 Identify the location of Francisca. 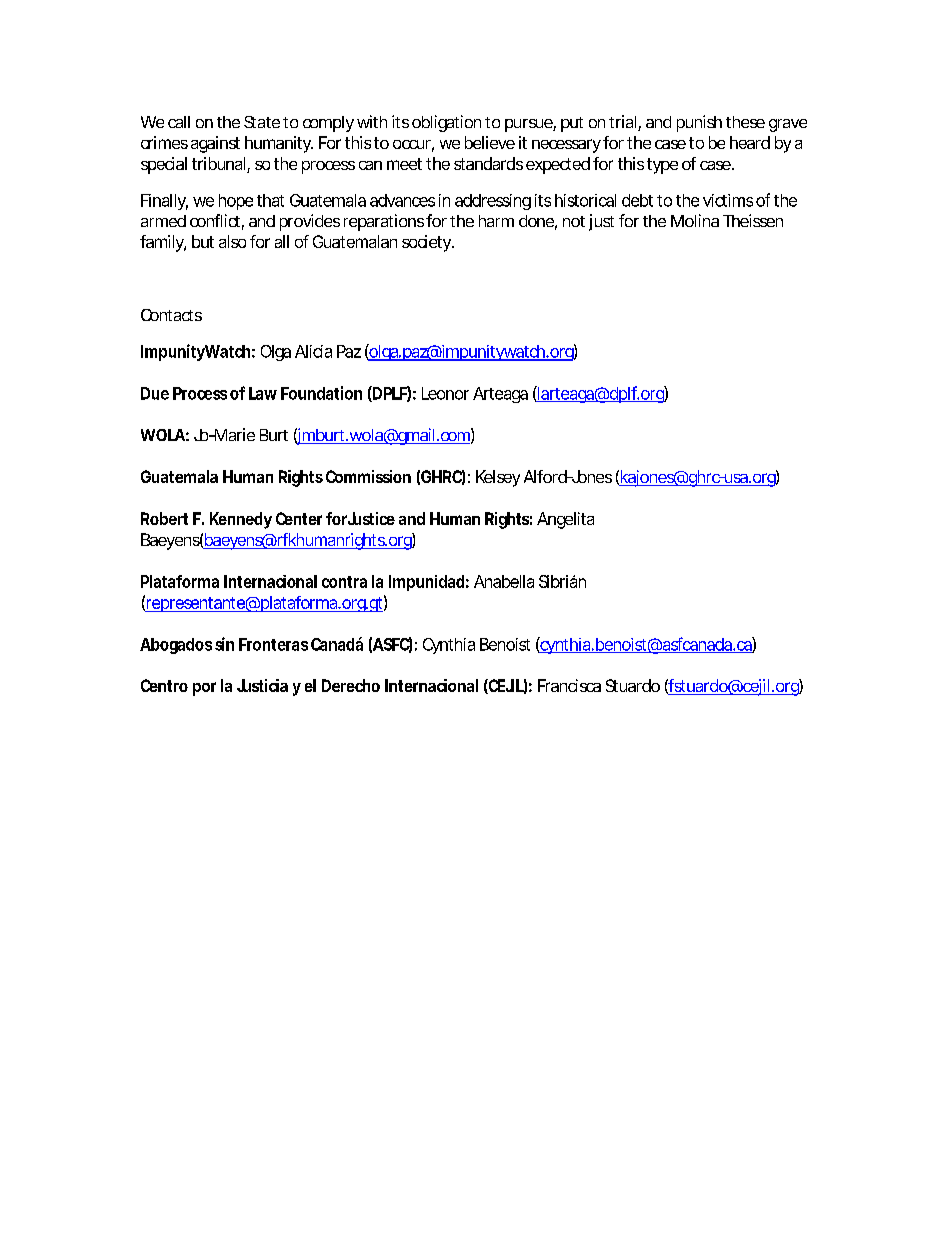
(569, 685).
